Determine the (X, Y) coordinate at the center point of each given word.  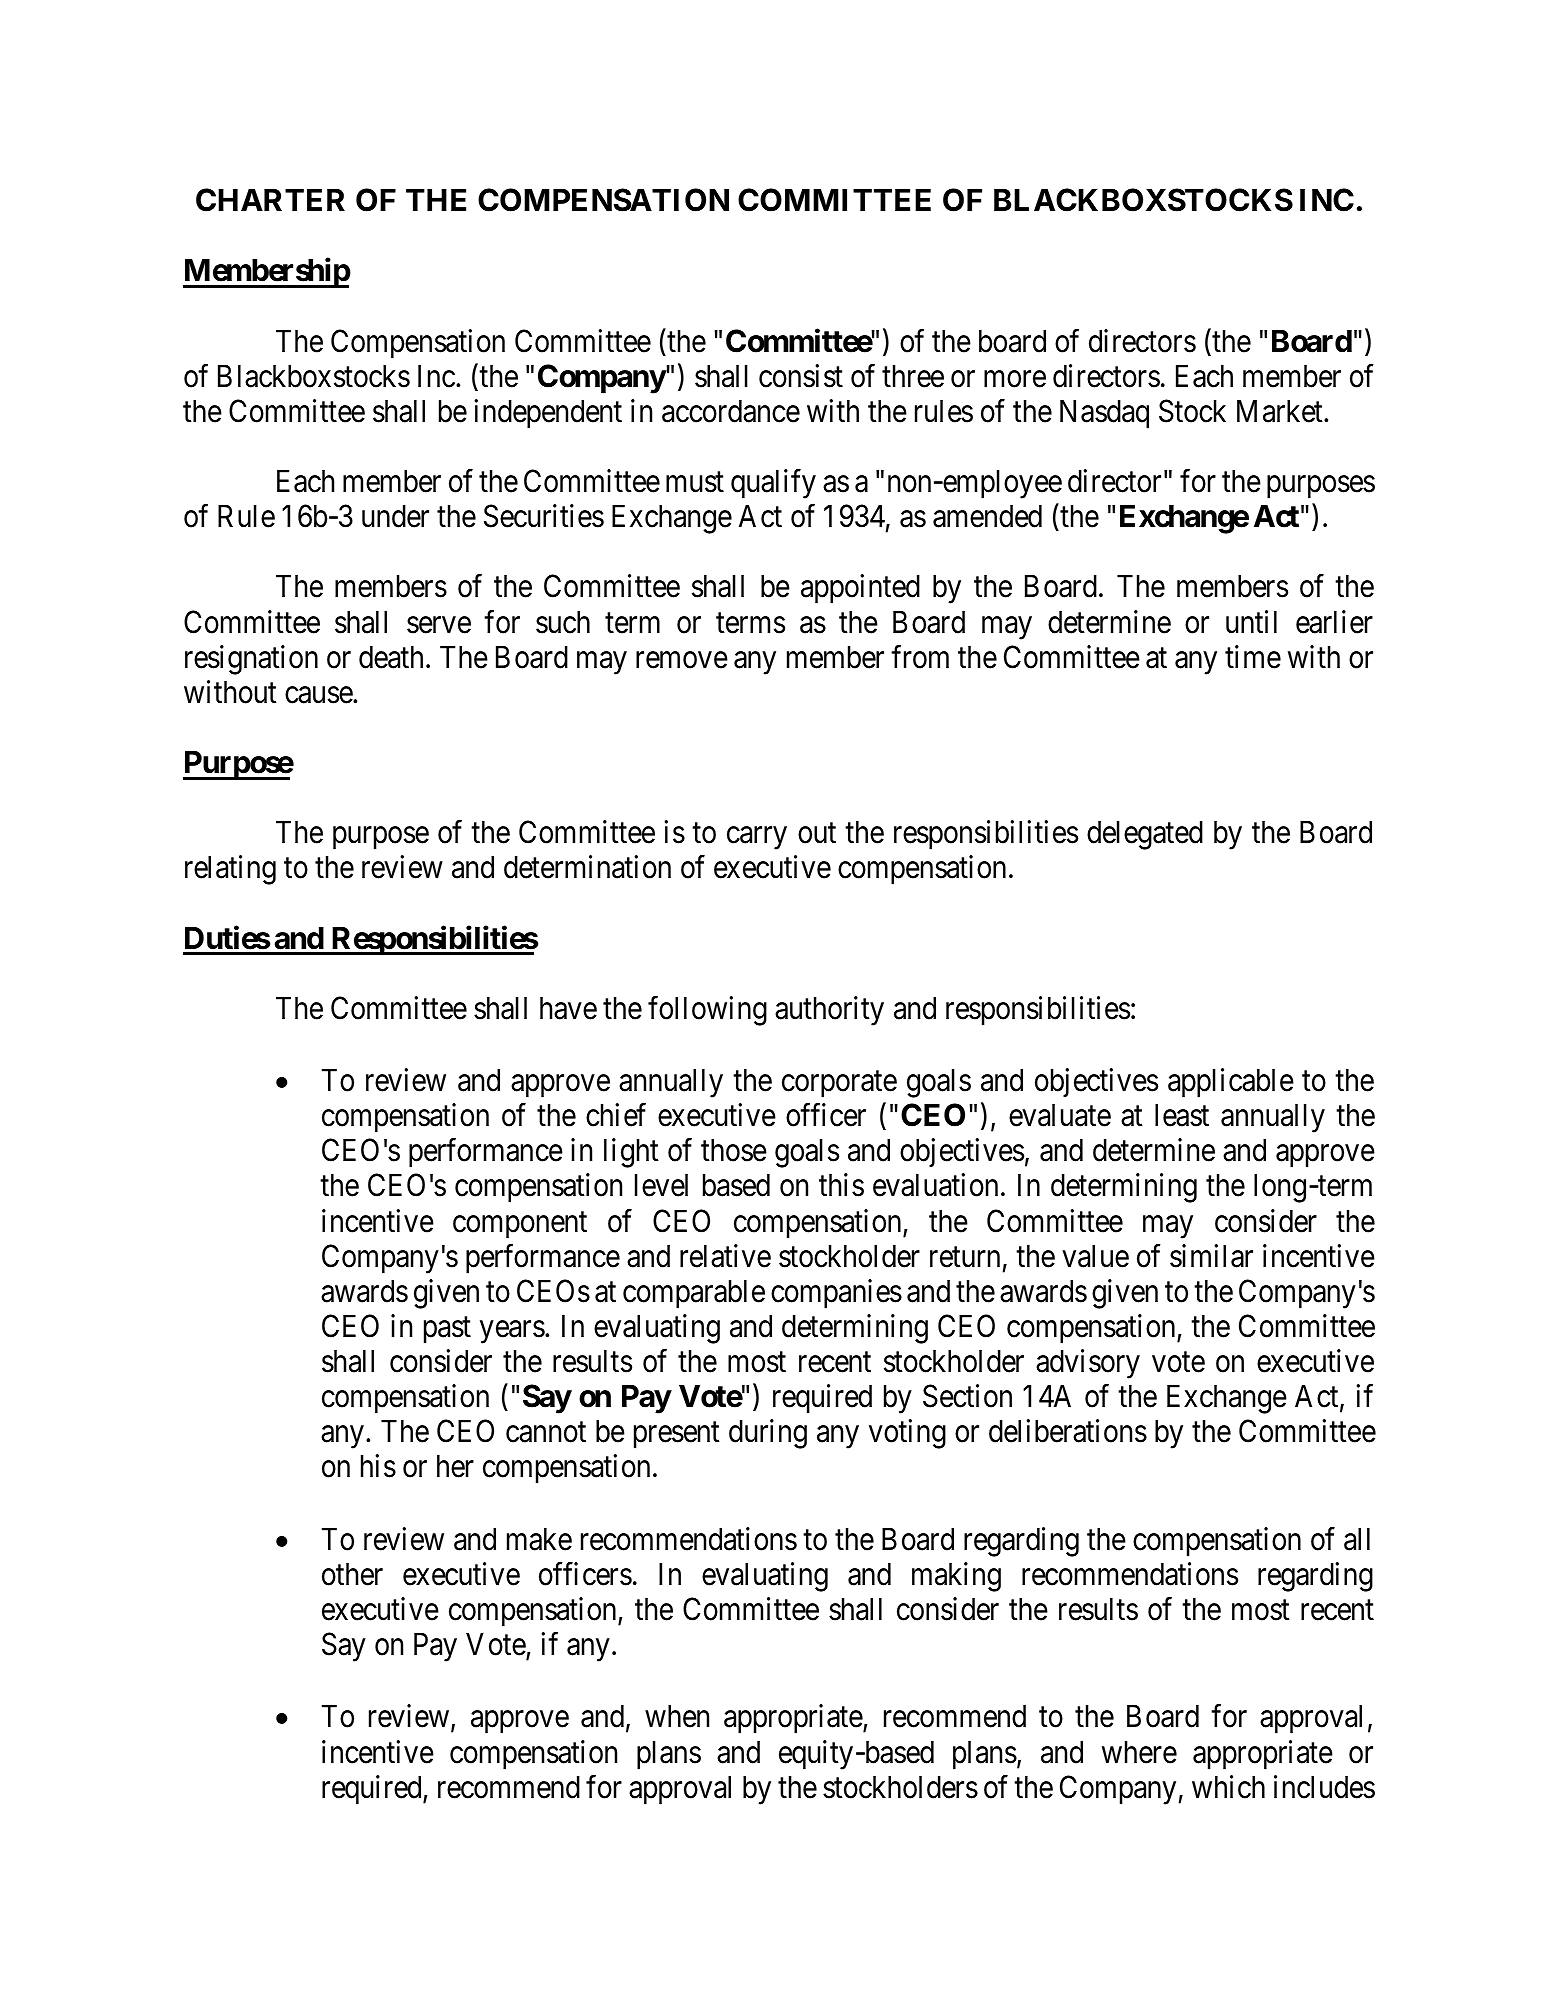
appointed (860, 589)
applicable (1231, 1083)
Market (1281, 411)
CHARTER (270, 200)
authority (829, 1011)
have (568, 1008)
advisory (1088, 1364)
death (391, 657)
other (352, 1574)
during (768, 1434)
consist (801, 376)
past (447, 1330)
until (1251, 621)
